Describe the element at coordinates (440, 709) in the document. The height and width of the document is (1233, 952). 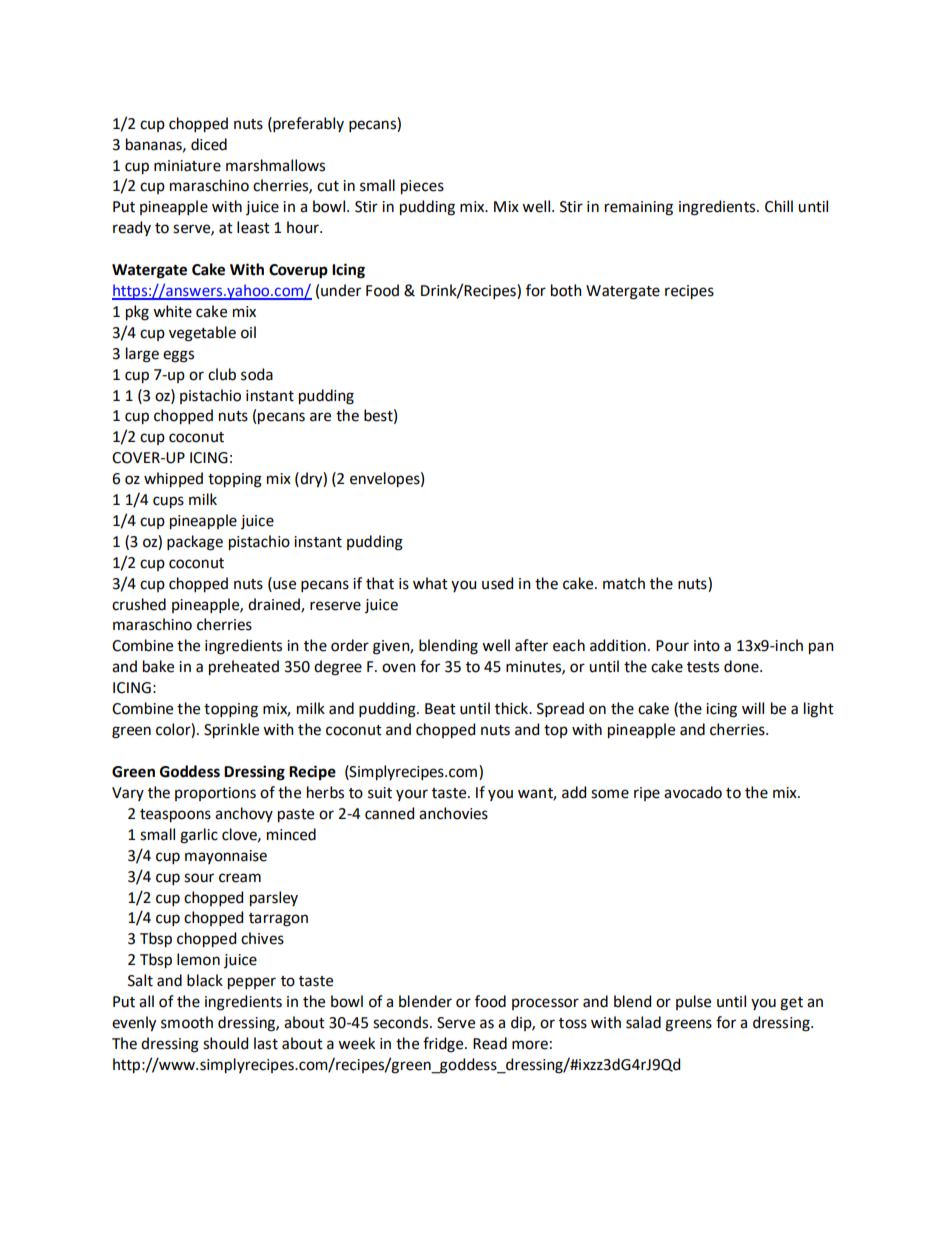
I see `Beat` at that location.
